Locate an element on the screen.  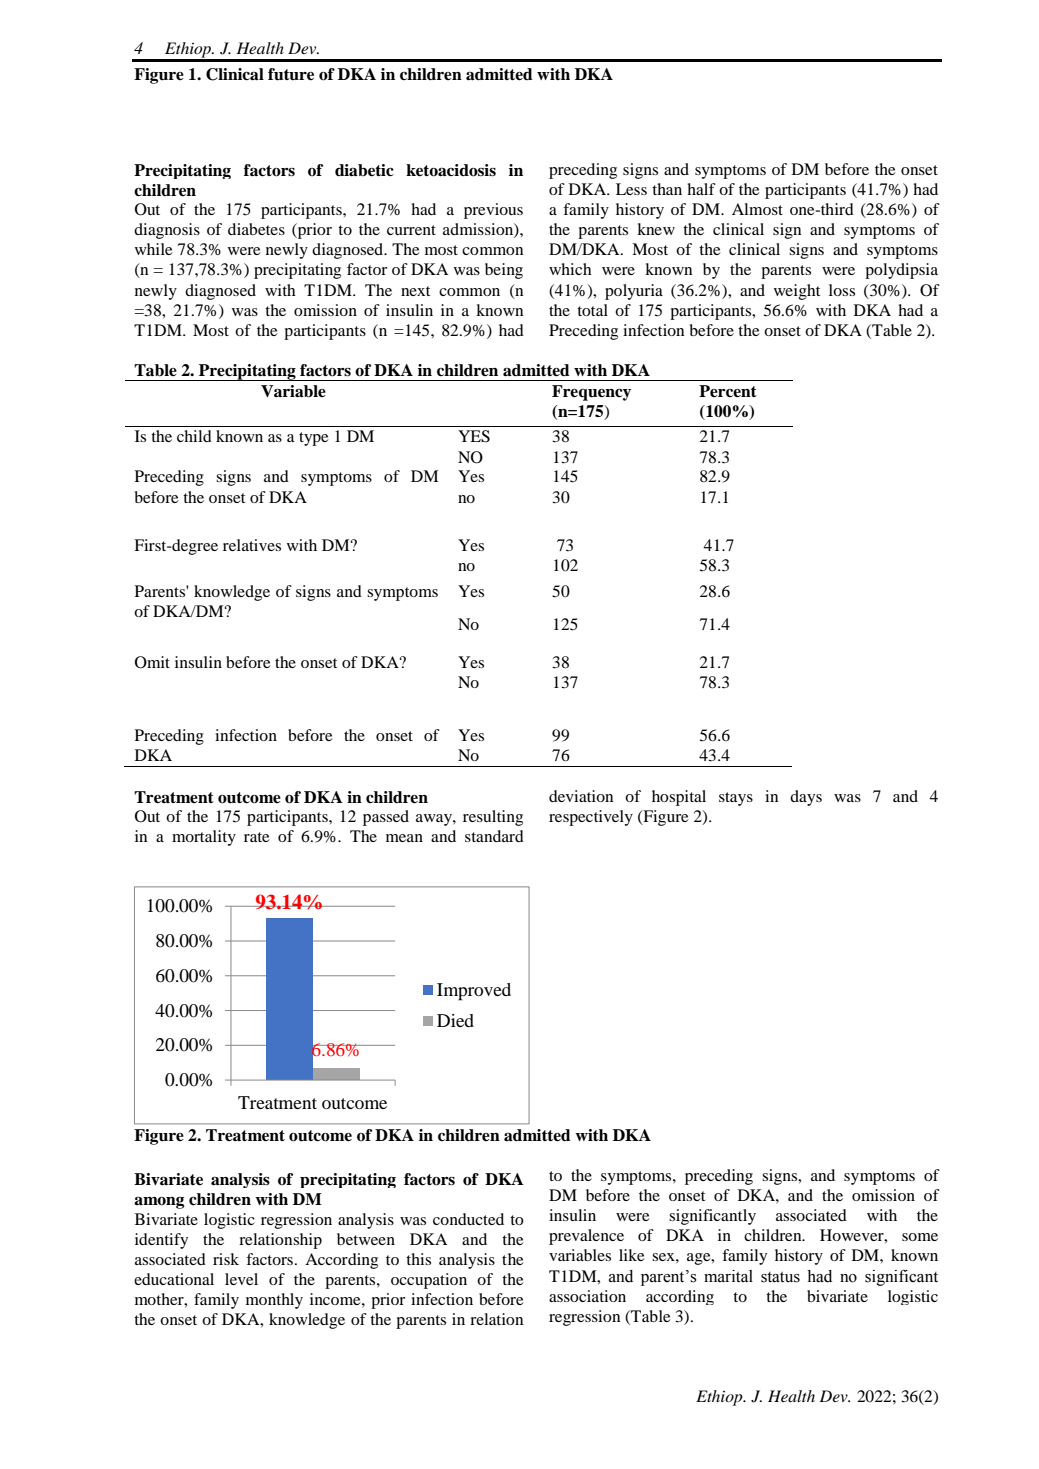
deviation is located at coordinates (581, 796).
